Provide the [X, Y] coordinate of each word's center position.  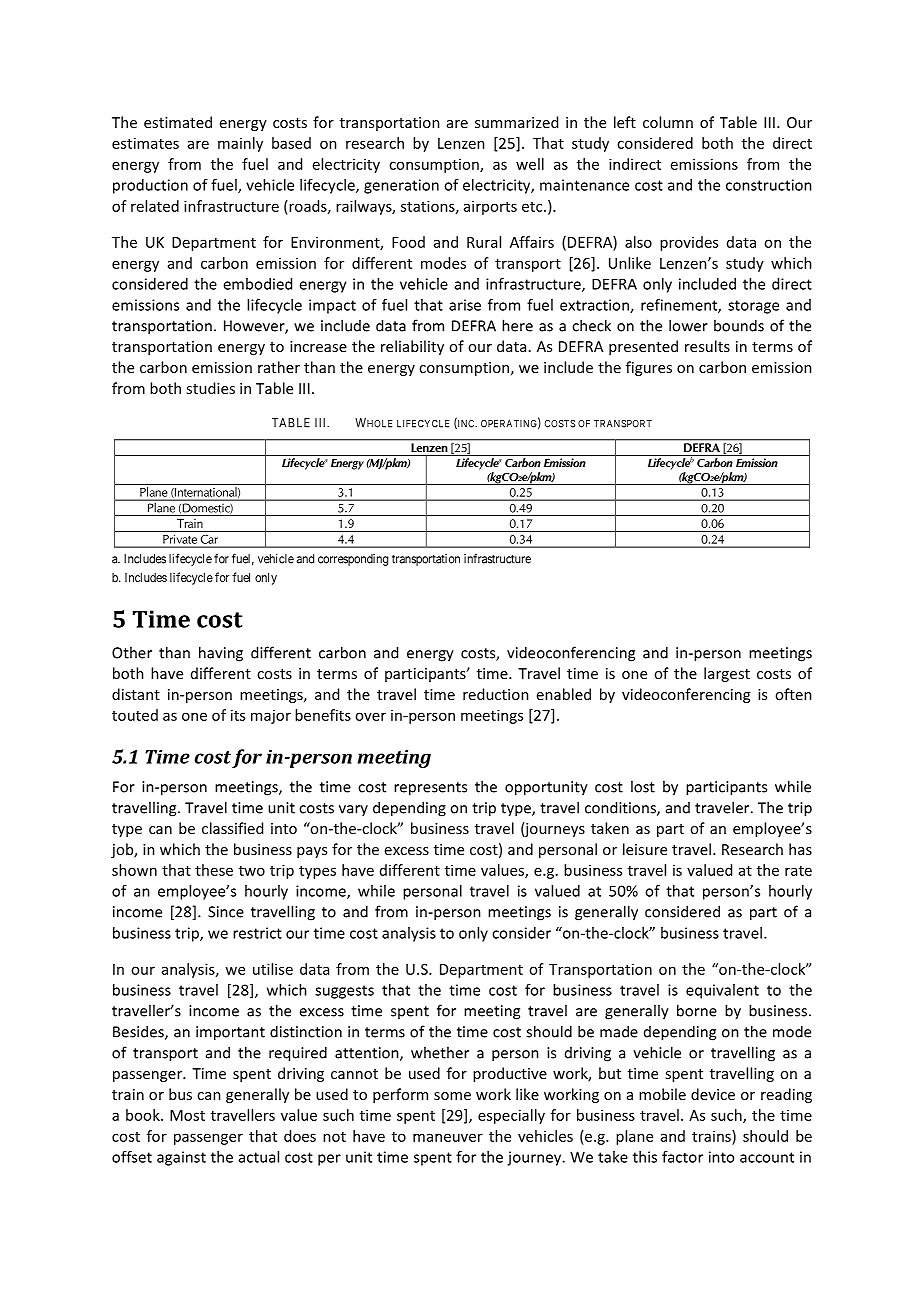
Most [187, 1115]
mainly [240, 144]
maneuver [448, 1137]
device [713, 1094]
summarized [516, 122]
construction [769, 185]
